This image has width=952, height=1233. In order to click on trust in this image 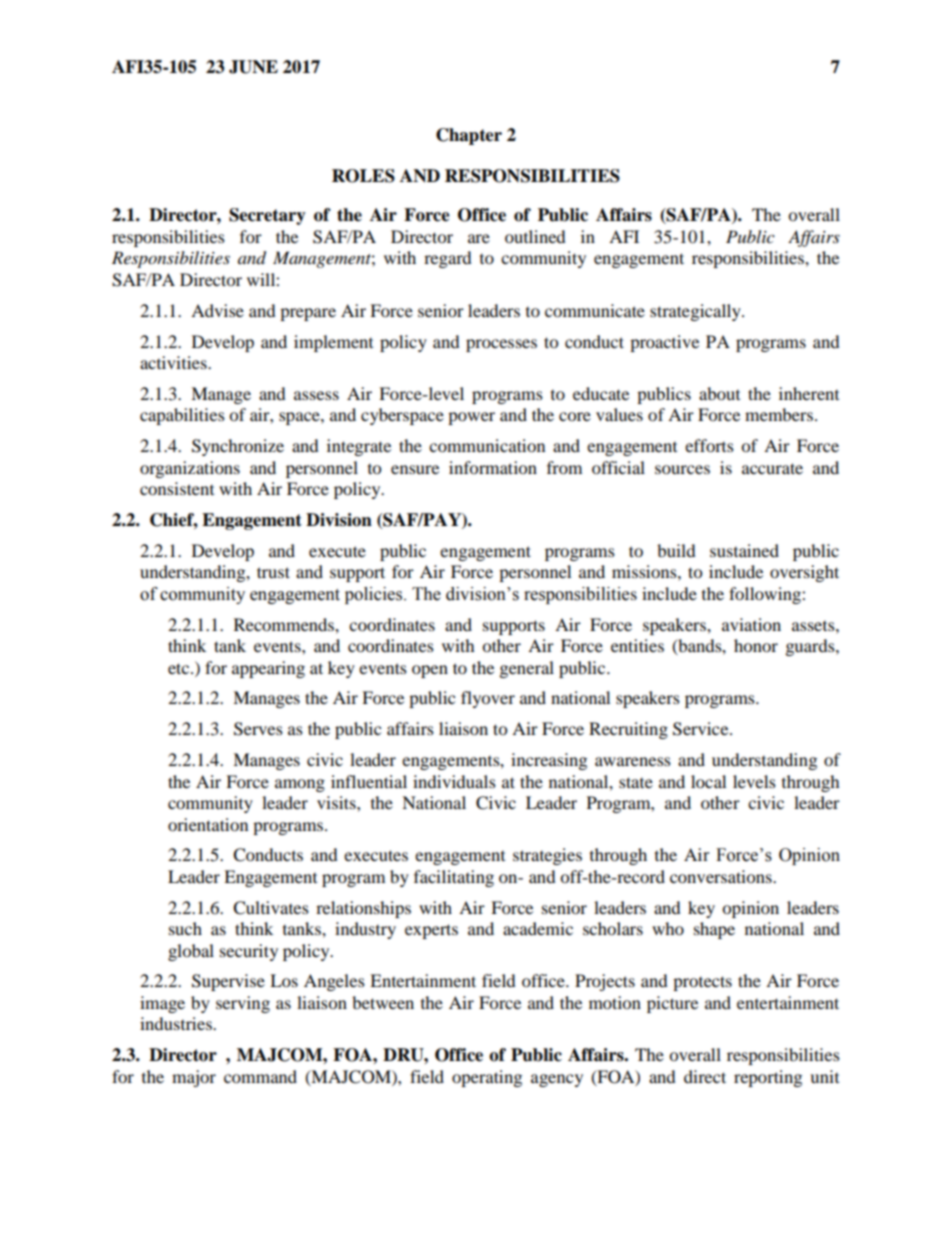, I will do `click(273, 572)`.
